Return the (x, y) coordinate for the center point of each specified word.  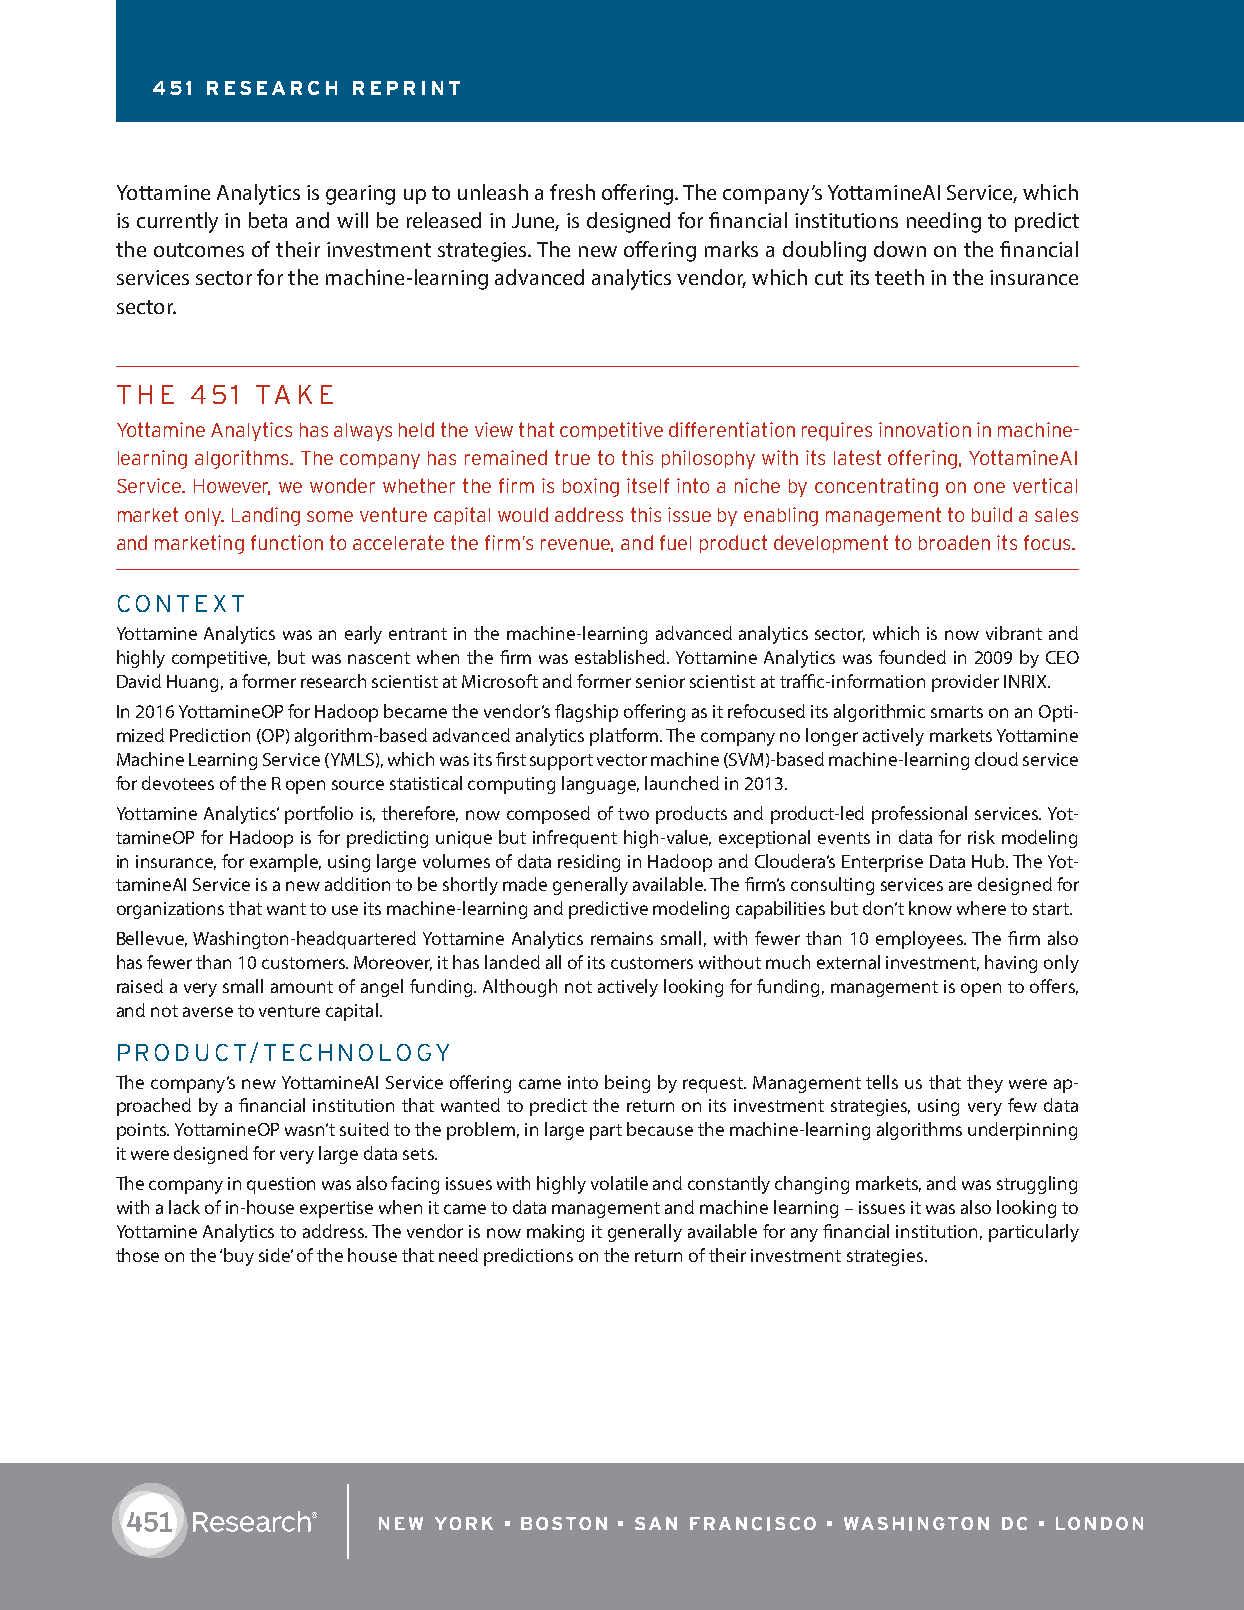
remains (622, 938)
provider (965, 683)
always (363, 432)
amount (302, 987)
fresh (572, 192)
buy (239, 1257)
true (572, 457)
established (621, 657)
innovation (925, 429)
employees (920, 940)
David (139, 681)
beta (268, 220)
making (555, 1233)
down (900, 249)
